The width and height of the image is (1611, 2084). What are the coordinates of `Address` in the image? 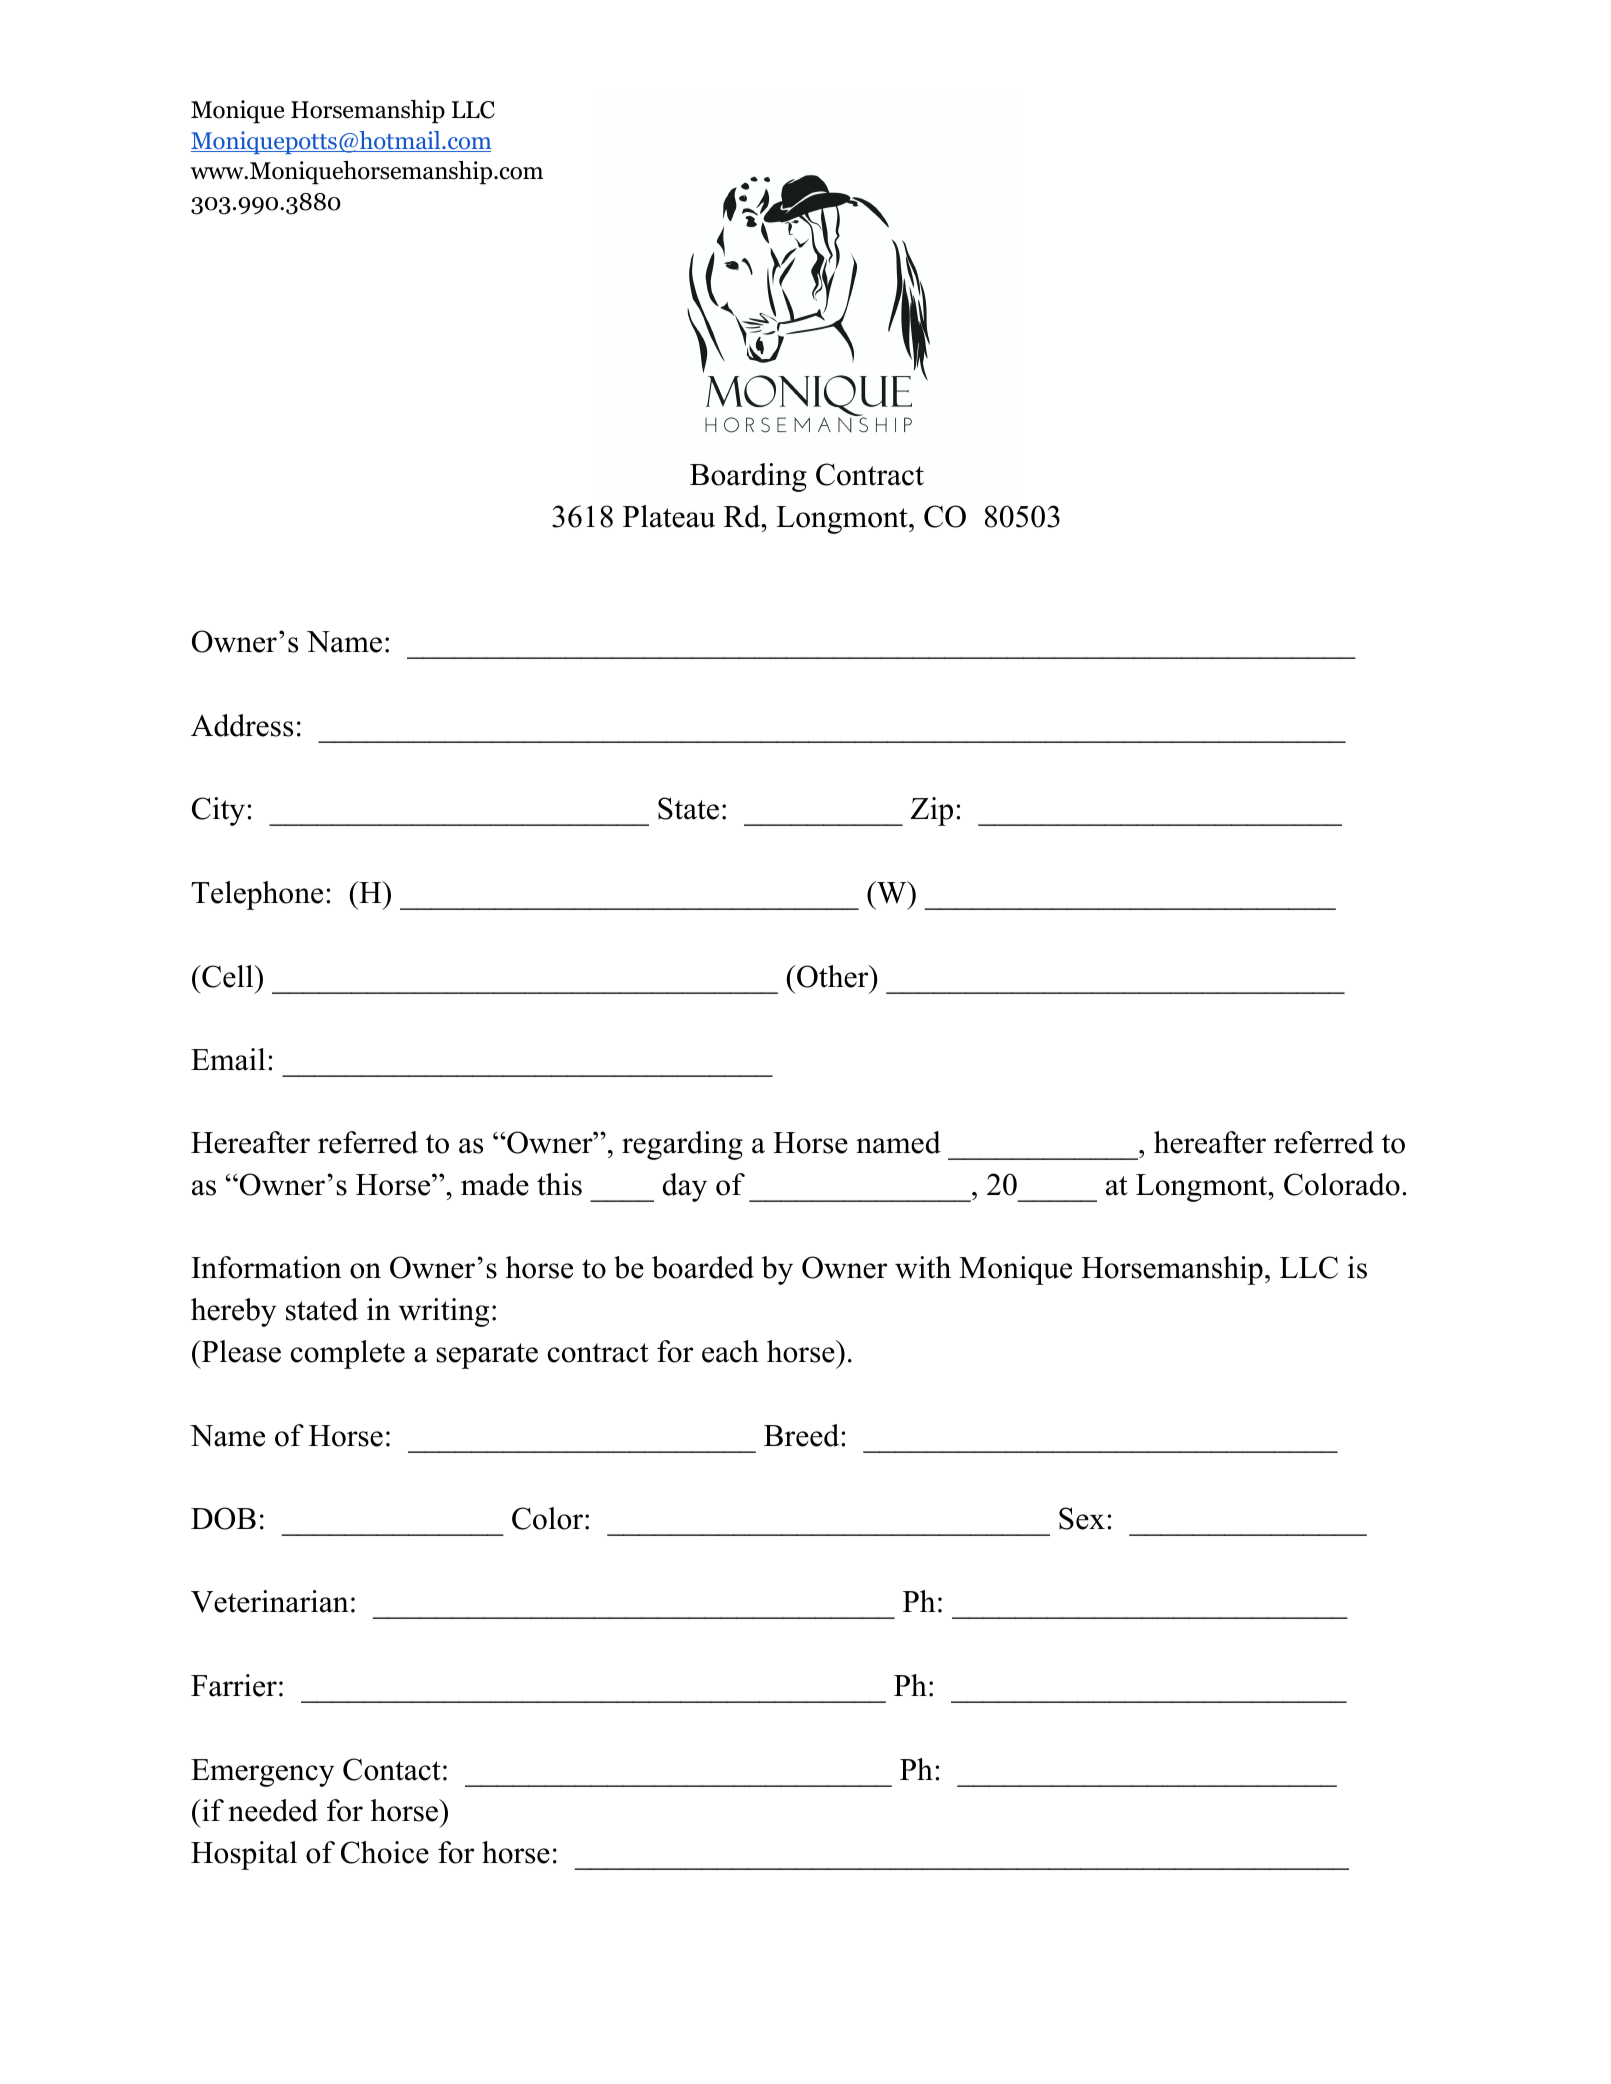 It's located at (242, 725).
